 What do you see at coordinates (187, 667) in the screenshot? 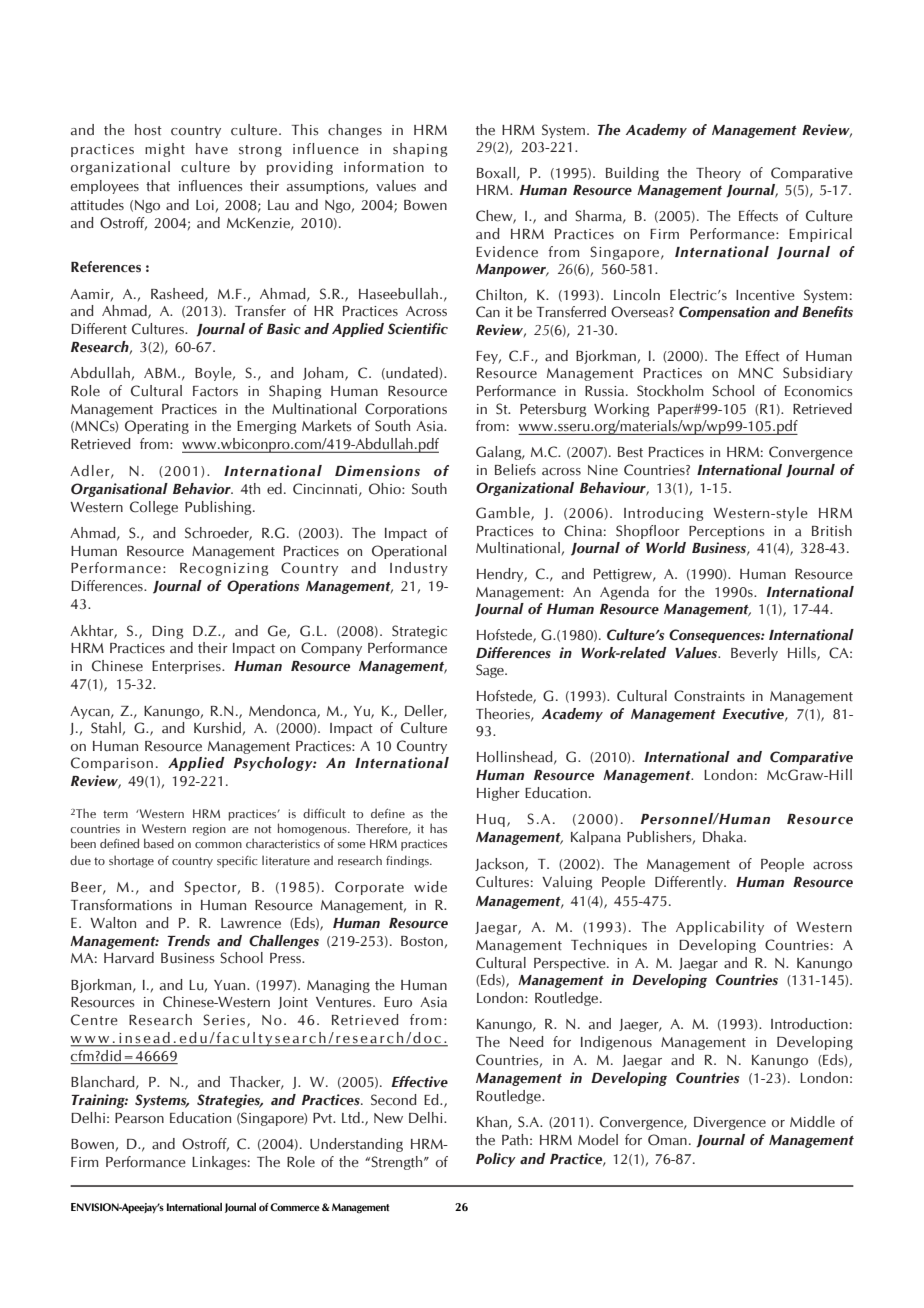
I see `Enterprises` at bounding box center [187, 667].
